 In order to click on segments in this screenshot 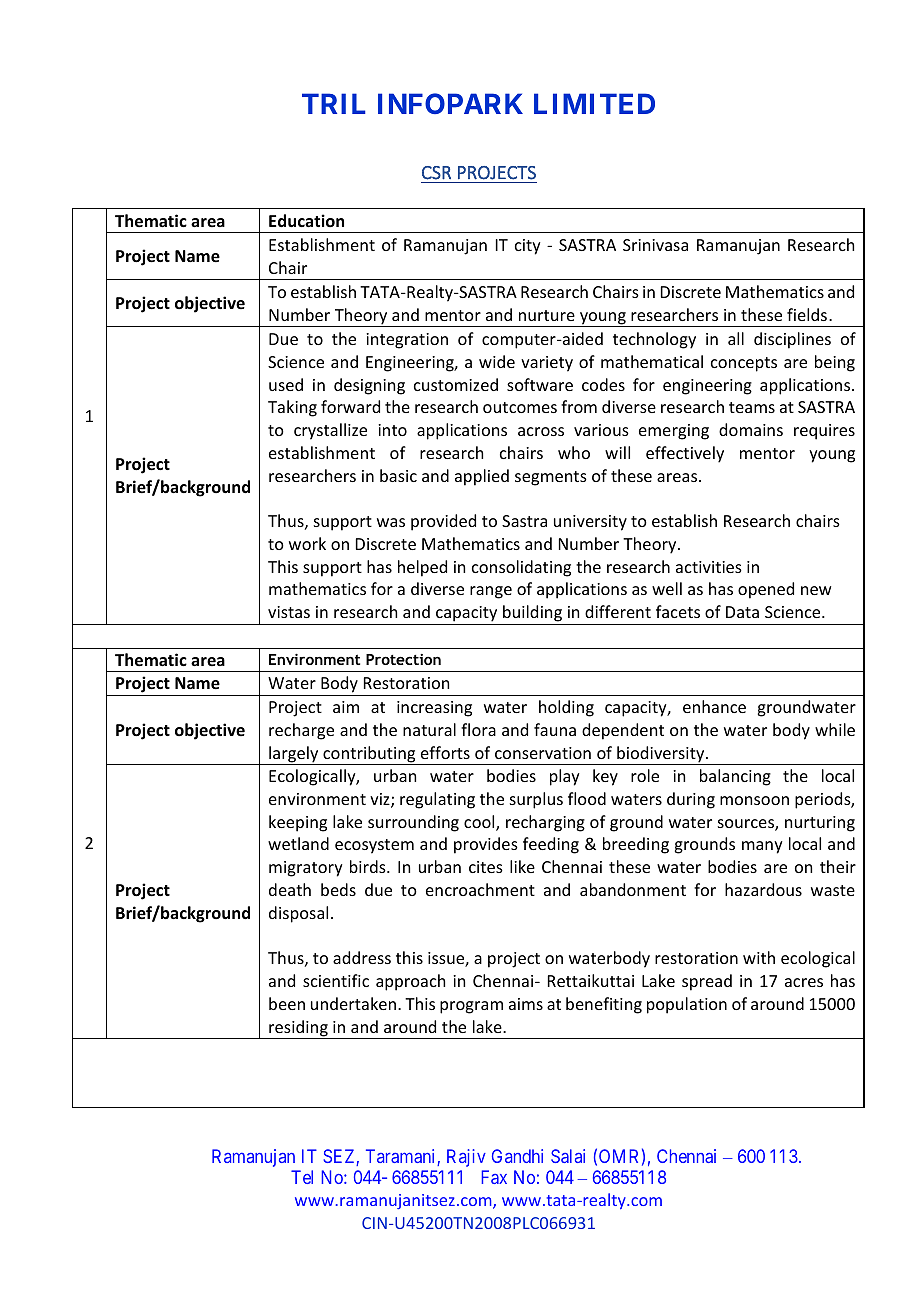, I will do `click(551, 478)`.
